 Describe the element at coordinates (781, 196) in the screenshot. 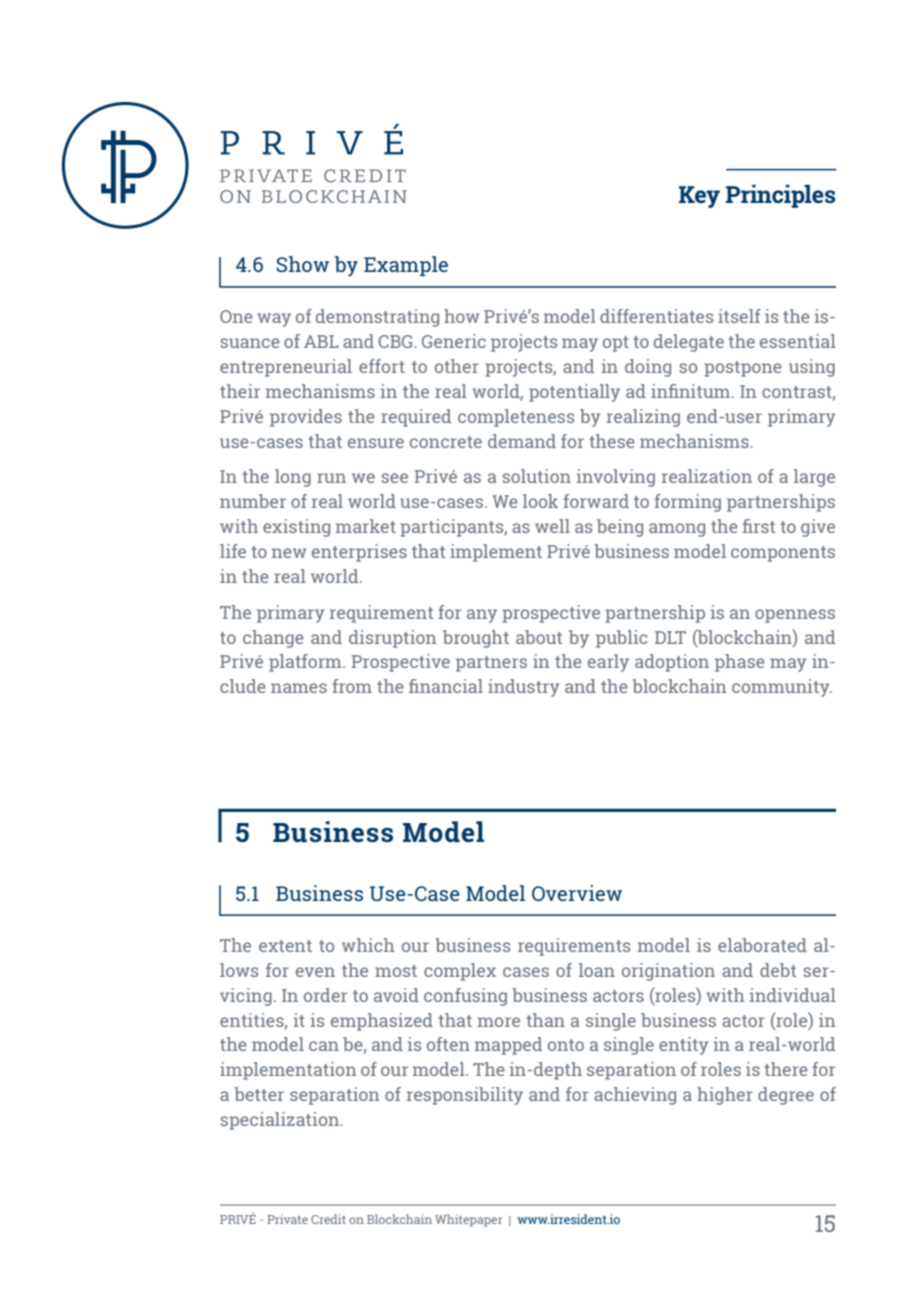

I see `Principles` at that location.
